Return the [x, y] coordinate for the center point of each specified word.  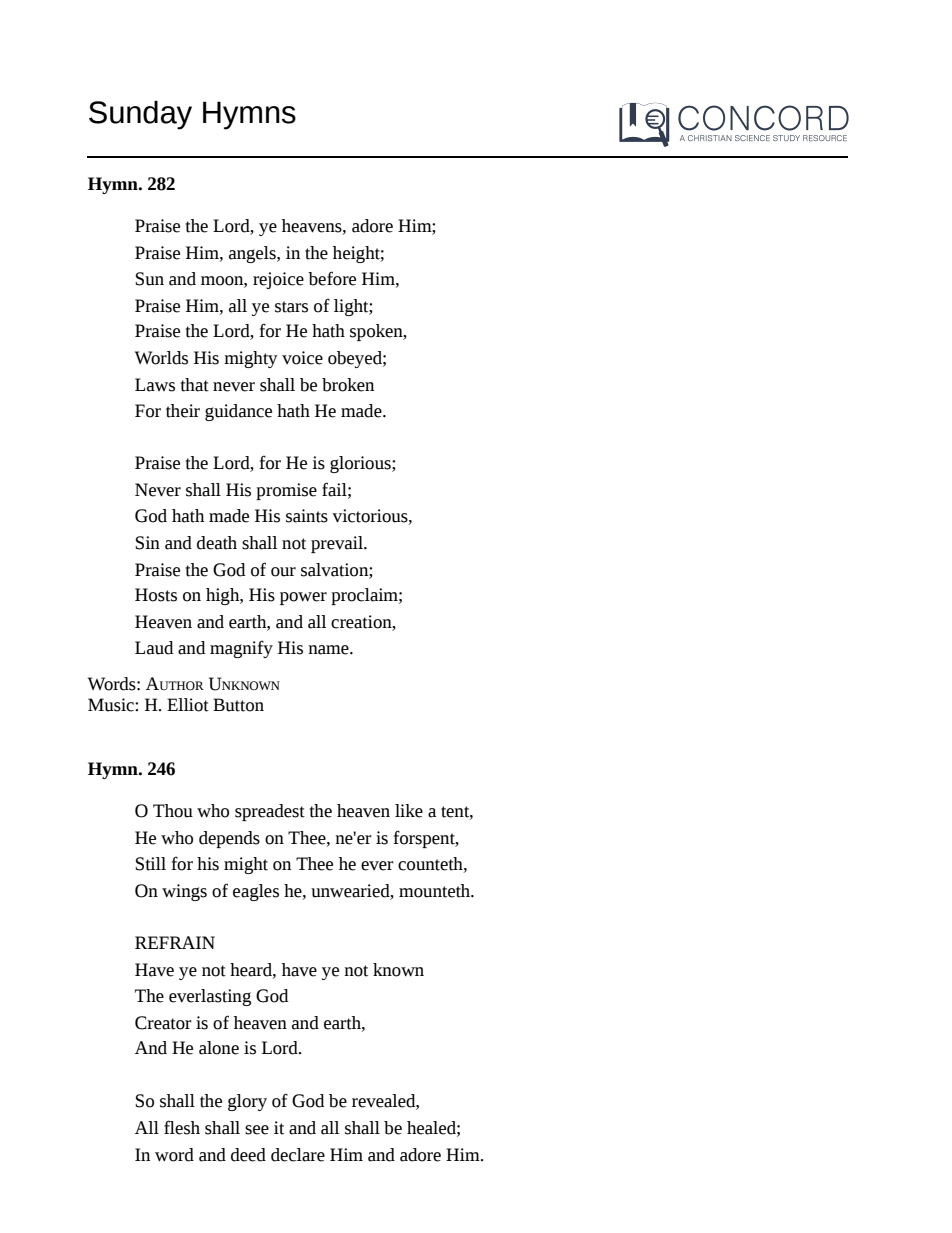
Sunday [140, 115]
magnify [241, 649]
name [329, 650]
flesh [182, 1127]
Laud [154, 648]
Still [151, 864]
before [332, 278]
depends [229, 839]
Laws [155, 385]
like [409, 811]
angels [253, 254]
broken [348, 385]
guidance [238, 412]
